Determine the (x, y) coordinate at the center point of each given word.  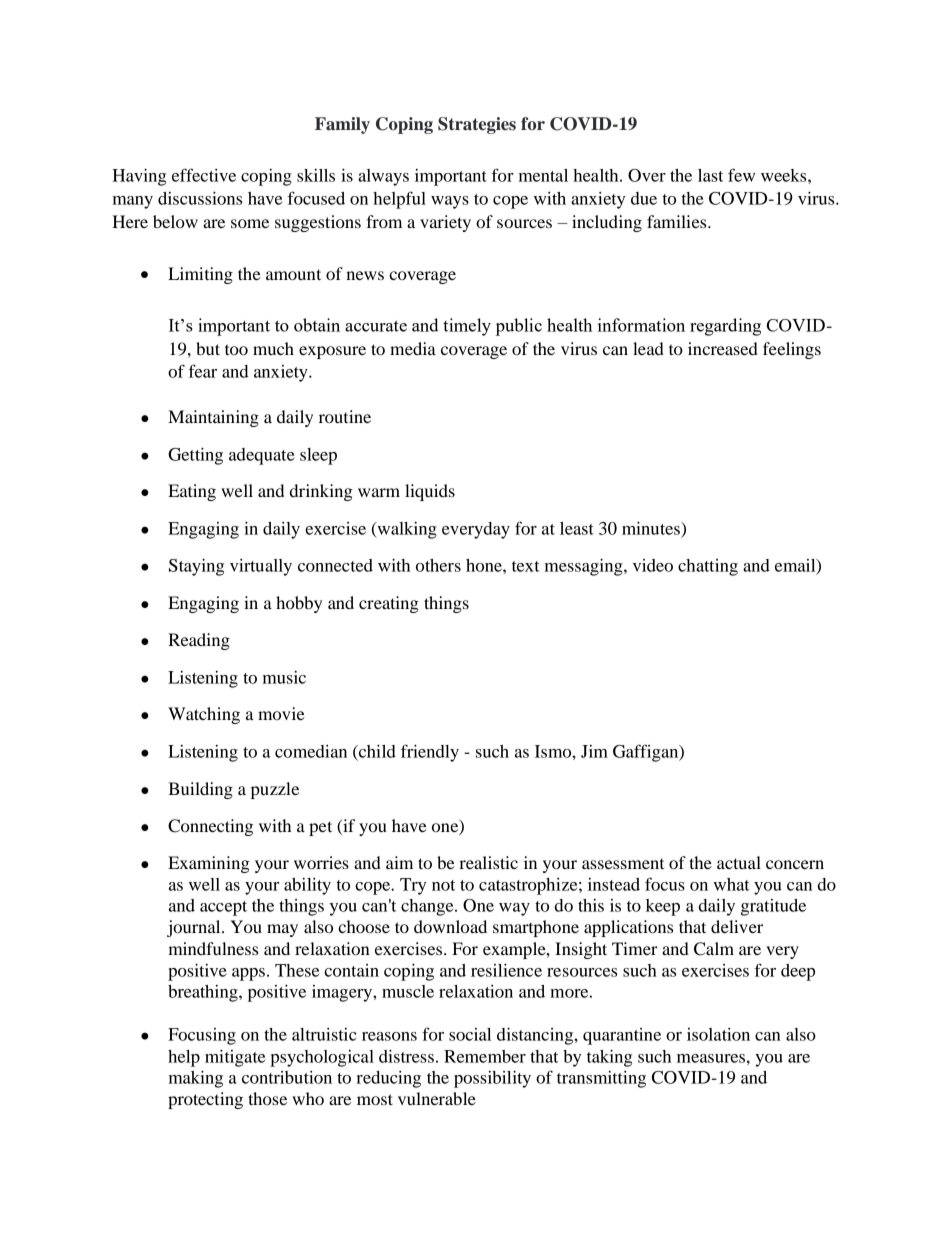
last (710, 175)
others (438, 565)
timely (467, 327)
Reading (199, 641)
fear (203, 371)
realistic (488, 862)
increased (723, 348)
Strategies (477, 125)
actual (739, 862)
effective (204, 175)
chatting (708, 567)
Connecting (210, 827)
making (196, 1079)
